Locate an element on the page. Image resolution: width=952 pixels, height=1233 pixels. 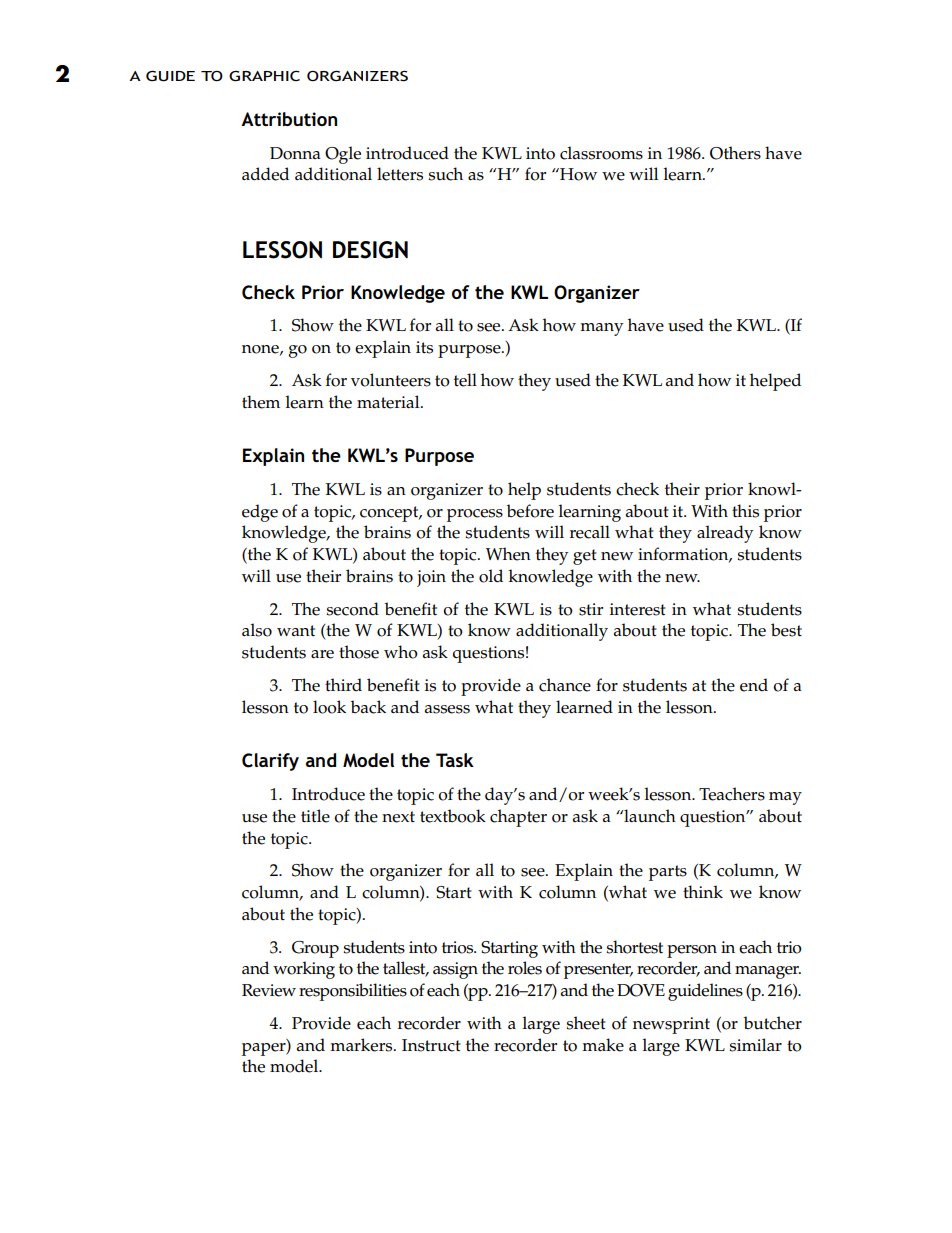
responsibilities is located at coordinates (353, 992).
